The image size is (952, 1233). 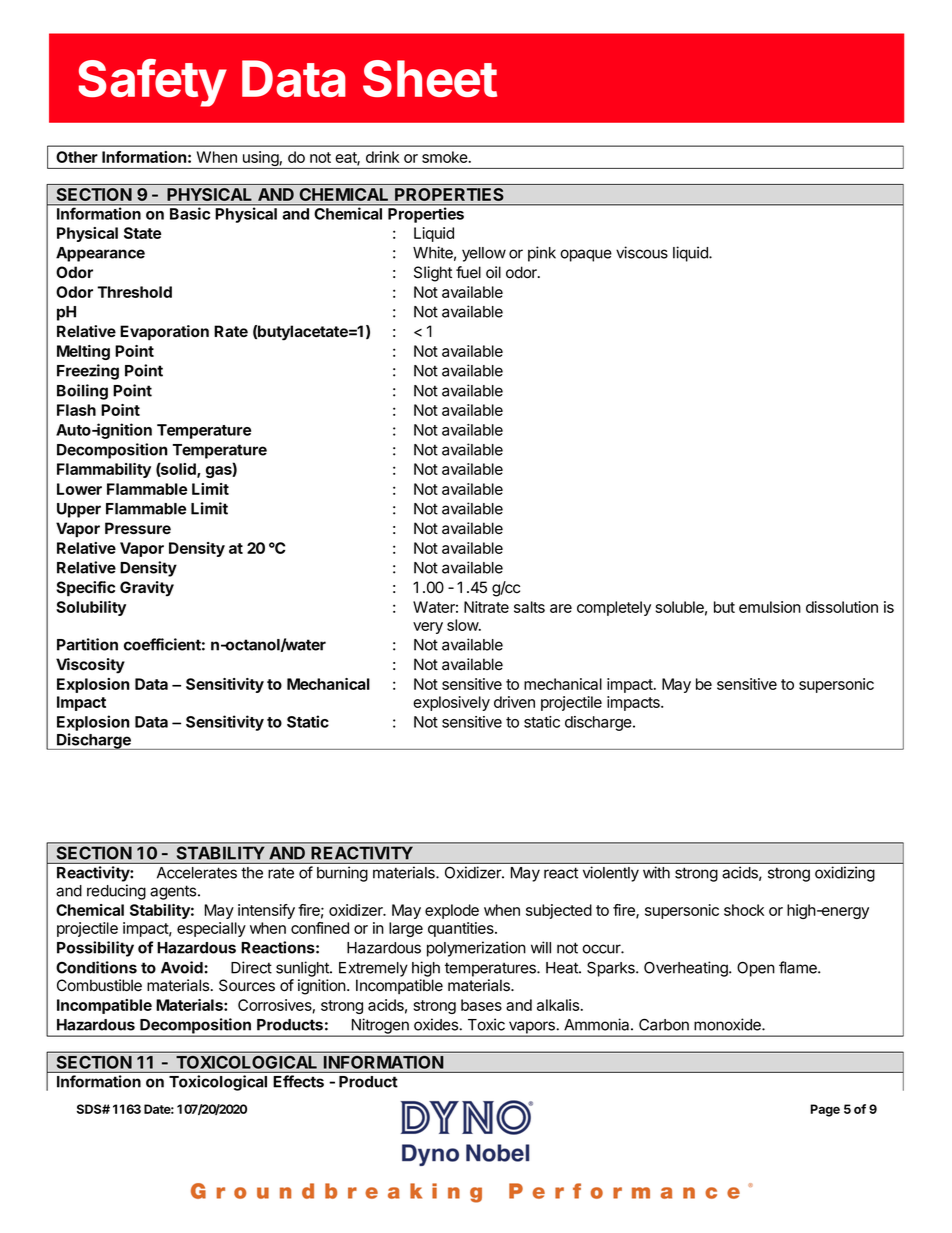 What do you see at coordinates (642, 252) in the screenshot?
I see `viscous` at bounding box center [642, 252].
